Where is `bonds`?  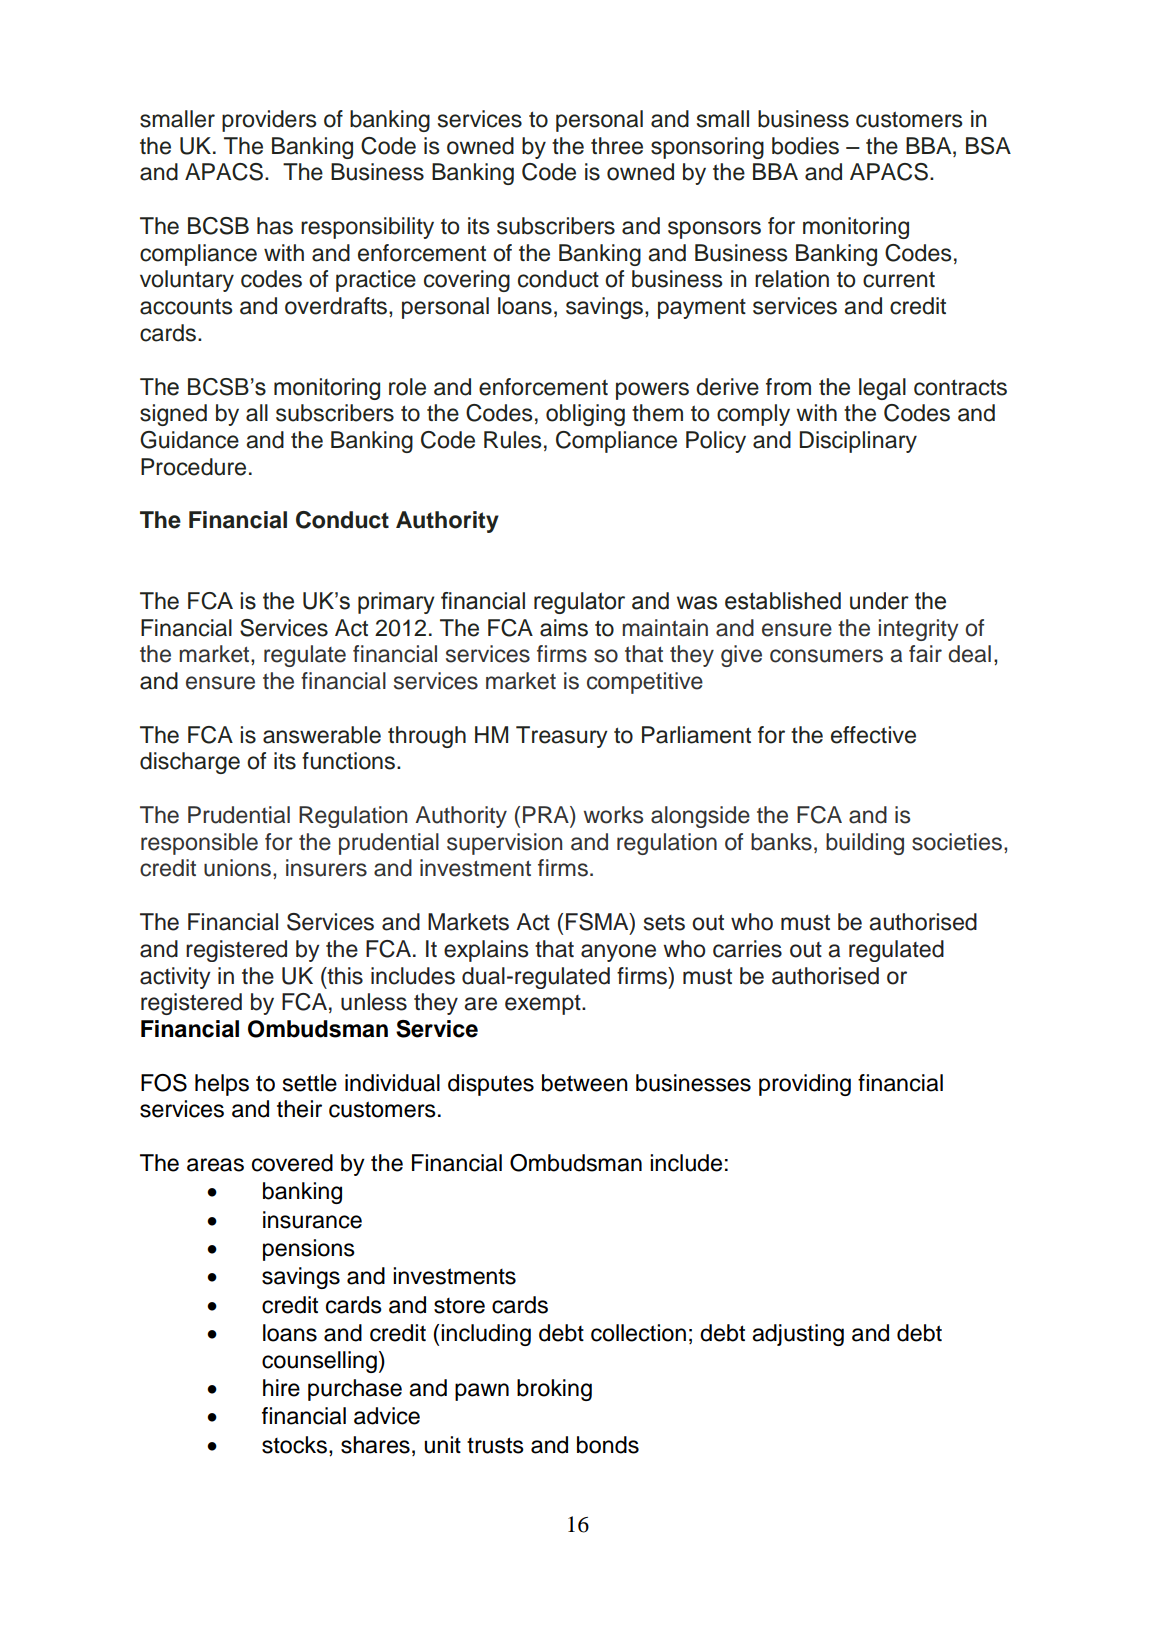
bonds is located at coordinates (608, 1445).
